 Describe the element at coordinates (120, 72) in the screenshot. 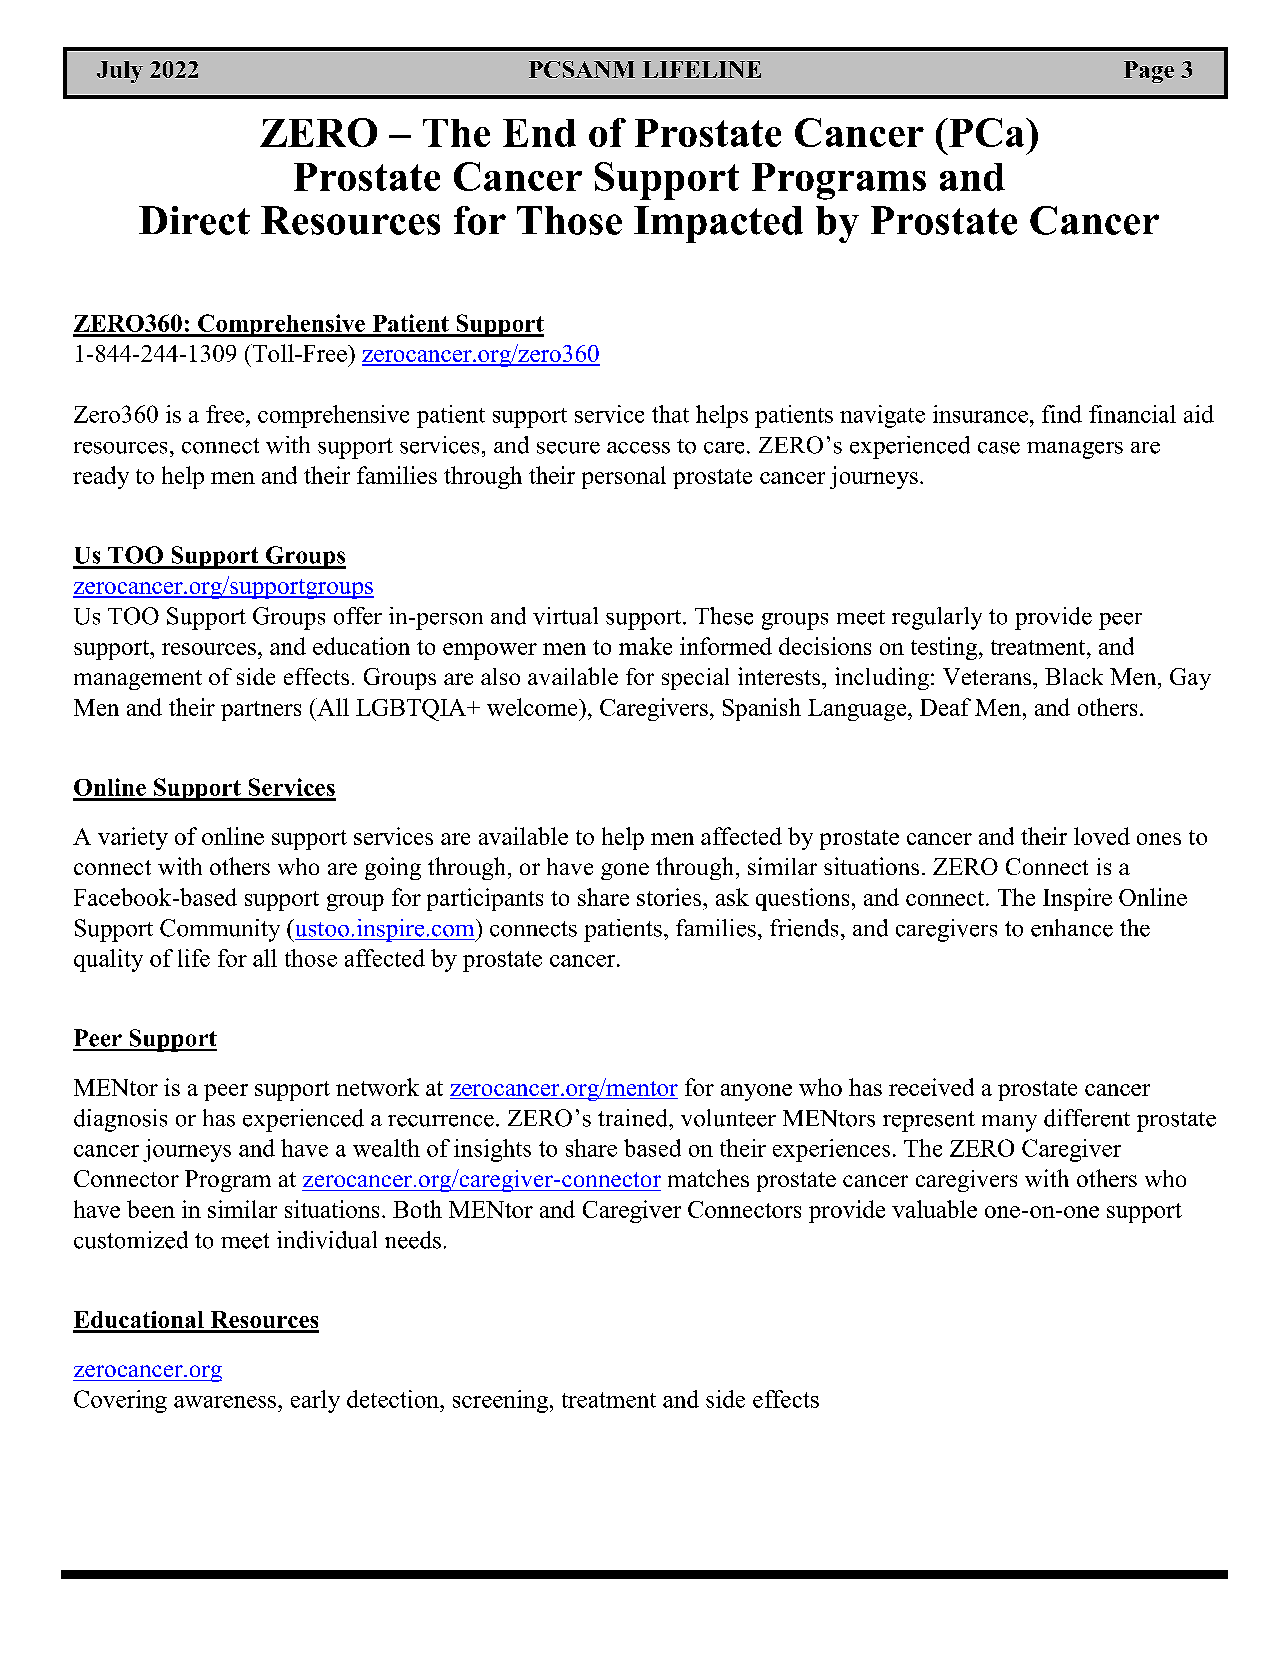

I see `July` at that location.
